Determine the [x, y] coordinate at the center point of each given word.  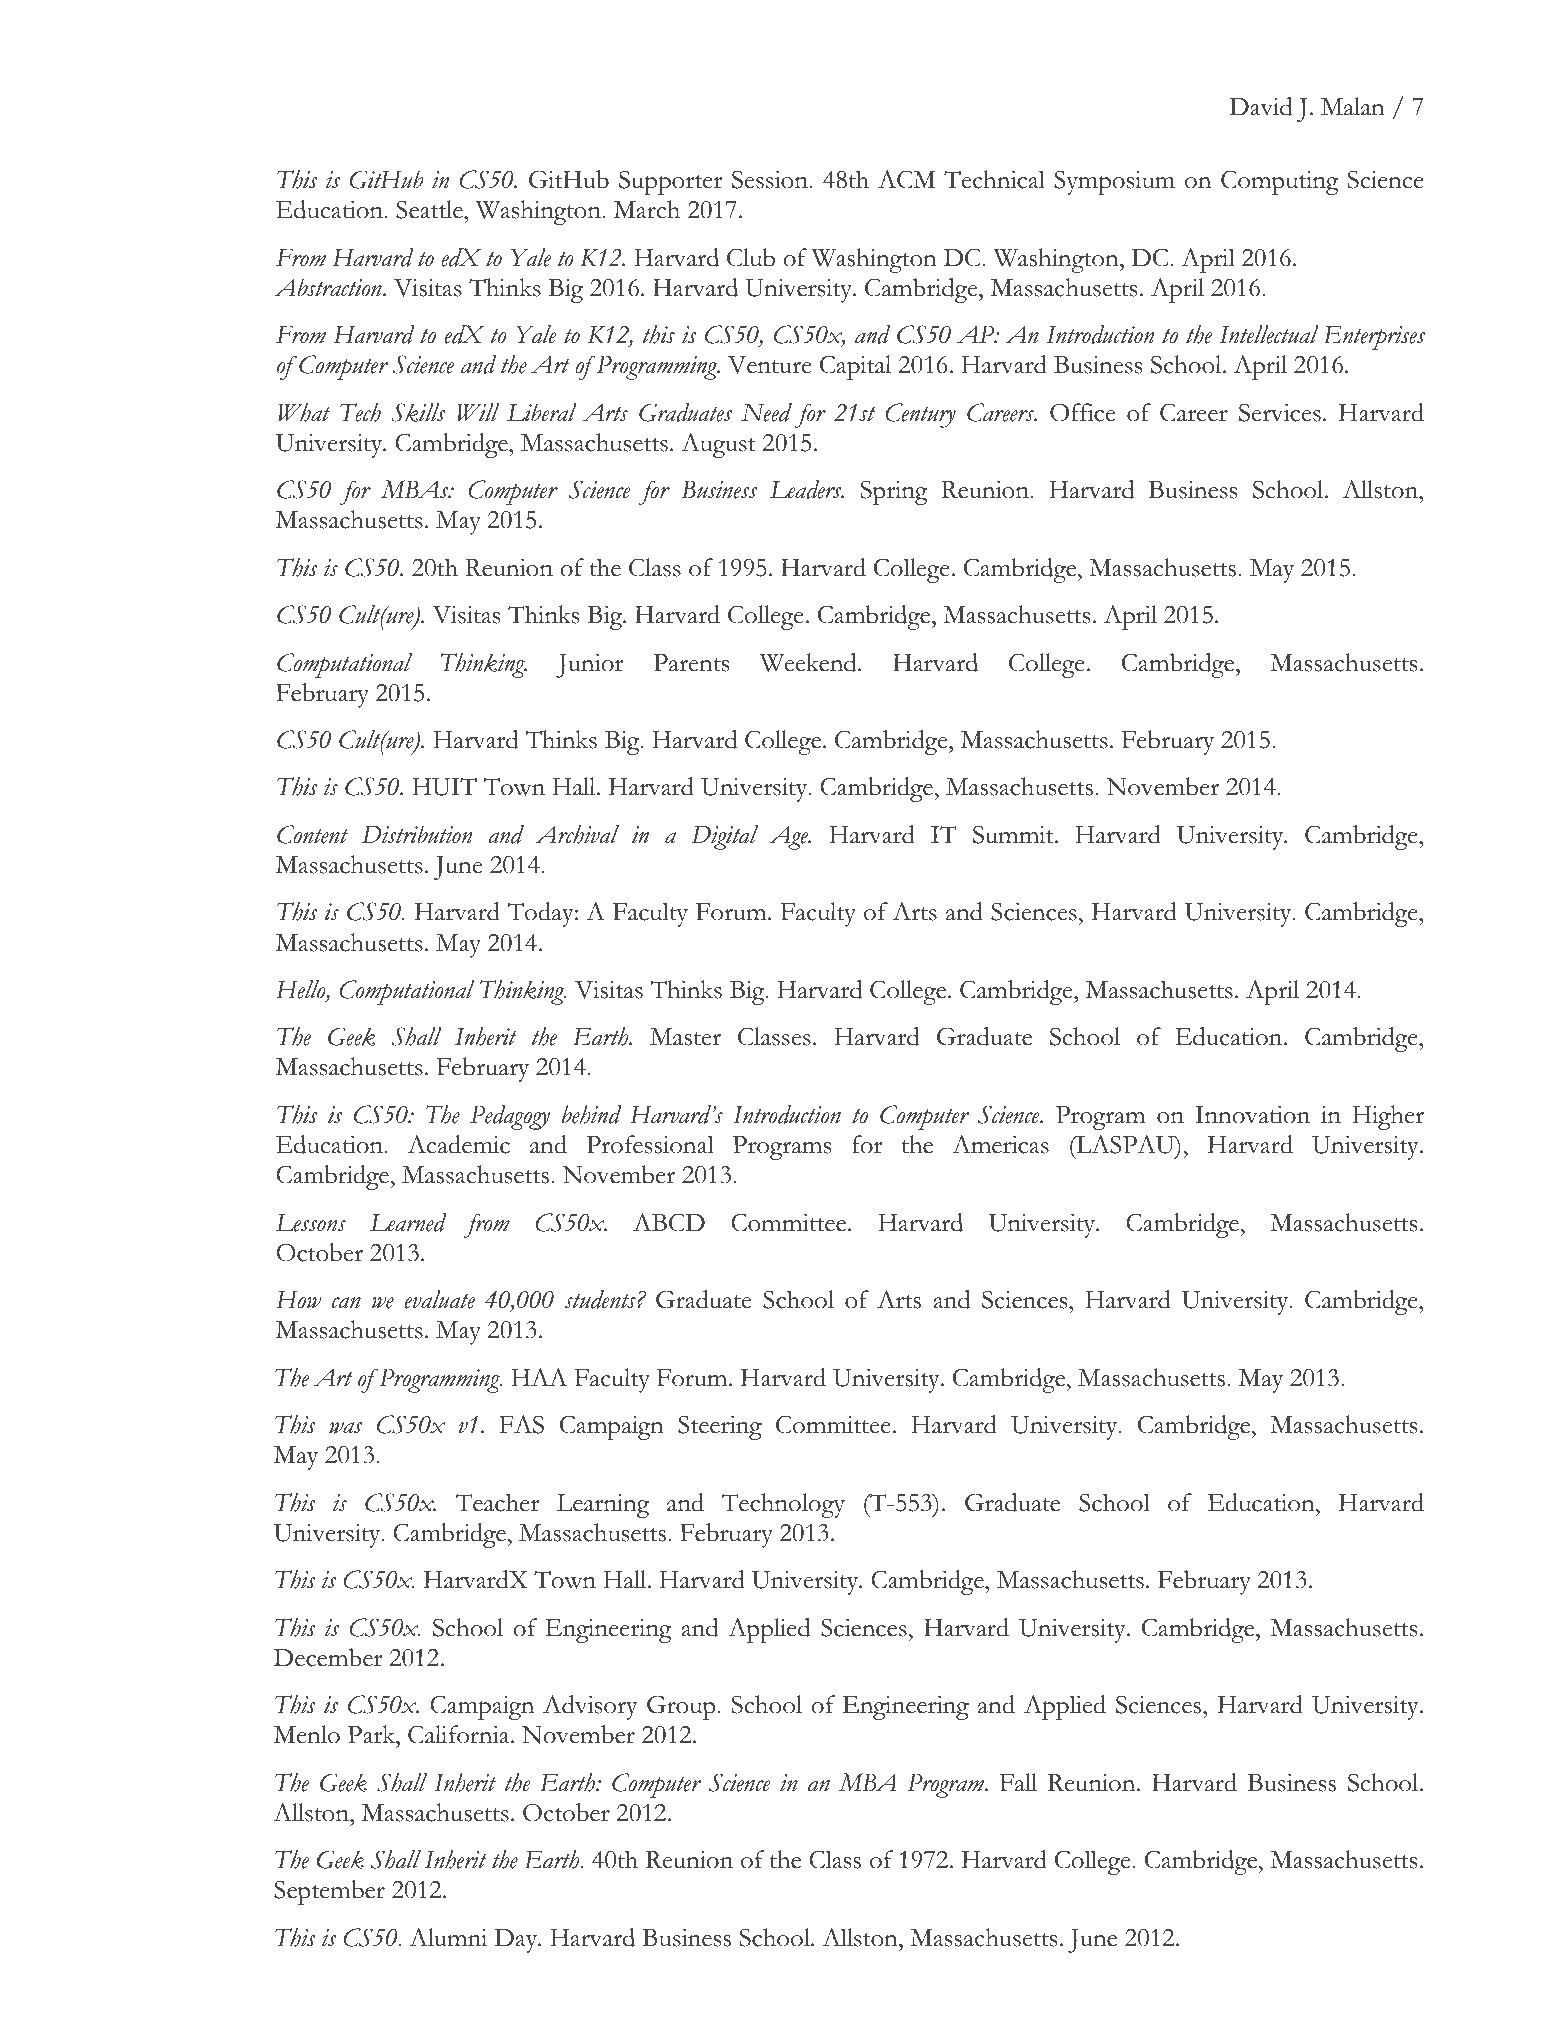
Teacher [497, 1502]
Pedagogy [510, 1117]
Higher [1388, 1117]
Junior [589, 666]
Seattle [430, 209]
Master [685, 1037]
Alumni [448, 1937]
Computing [1280, 182]
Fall [1018, 1782]
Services [1280, 412]
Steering [720, 1427]
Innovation [1252, 1115]
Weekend [809, 662]
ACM [907, 179]
